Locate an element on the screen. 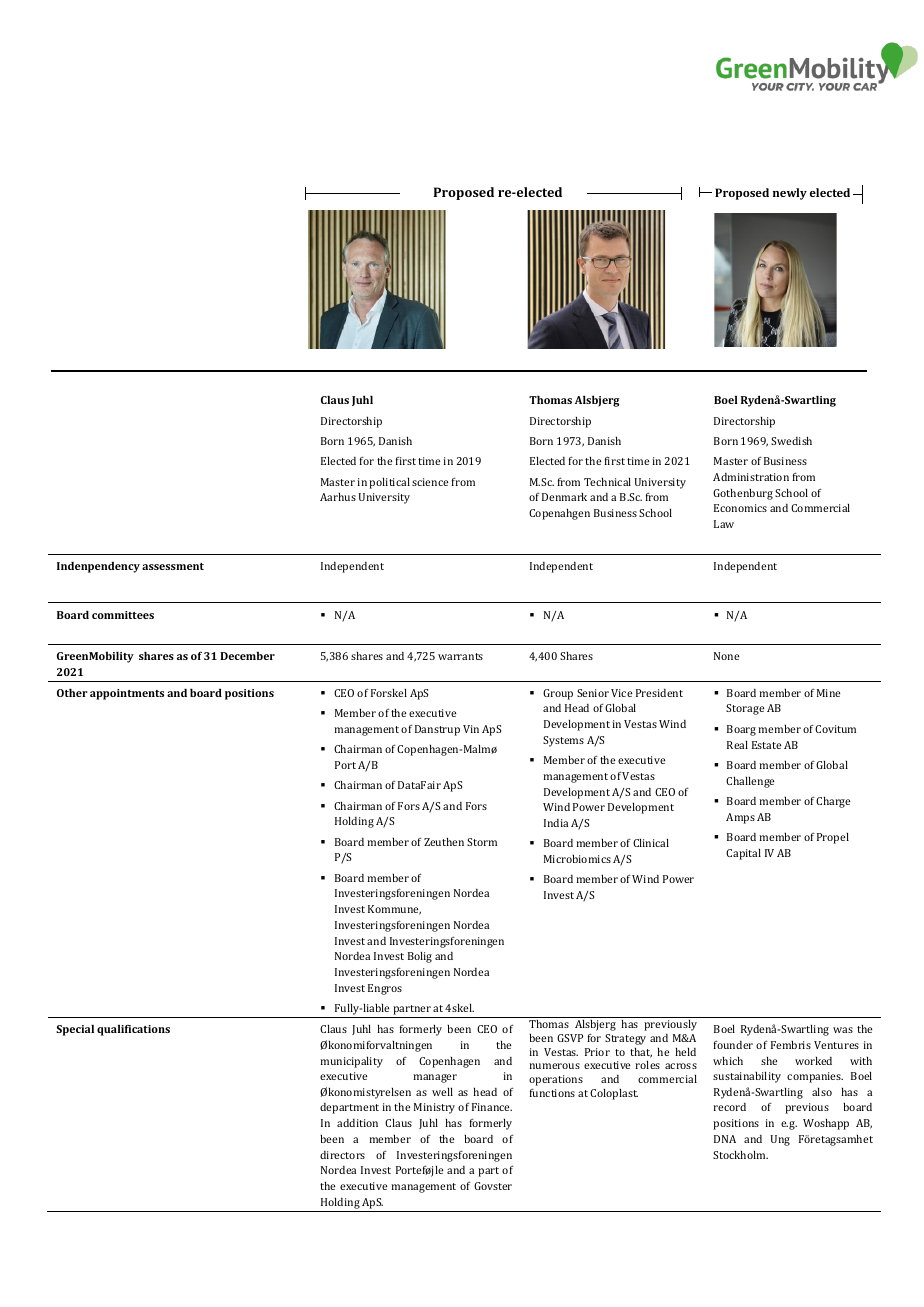 Image resolution: width=924 pixels, height=1307 pixels. warrants is located at coordinates (460, 656).
